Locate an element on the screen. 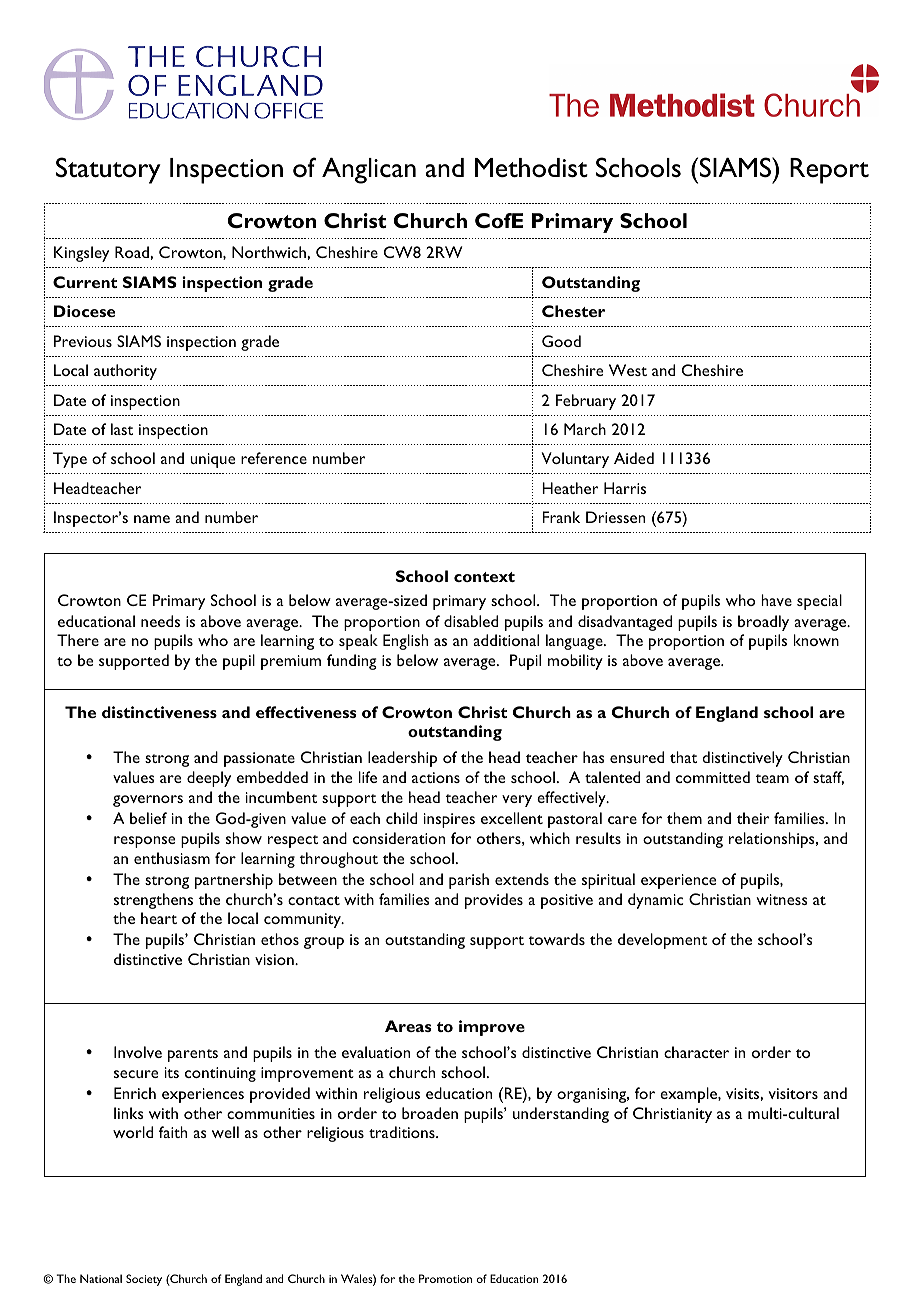 This screenshot has width=924, height=1308. leadership is located at coordinates (402, 759).
